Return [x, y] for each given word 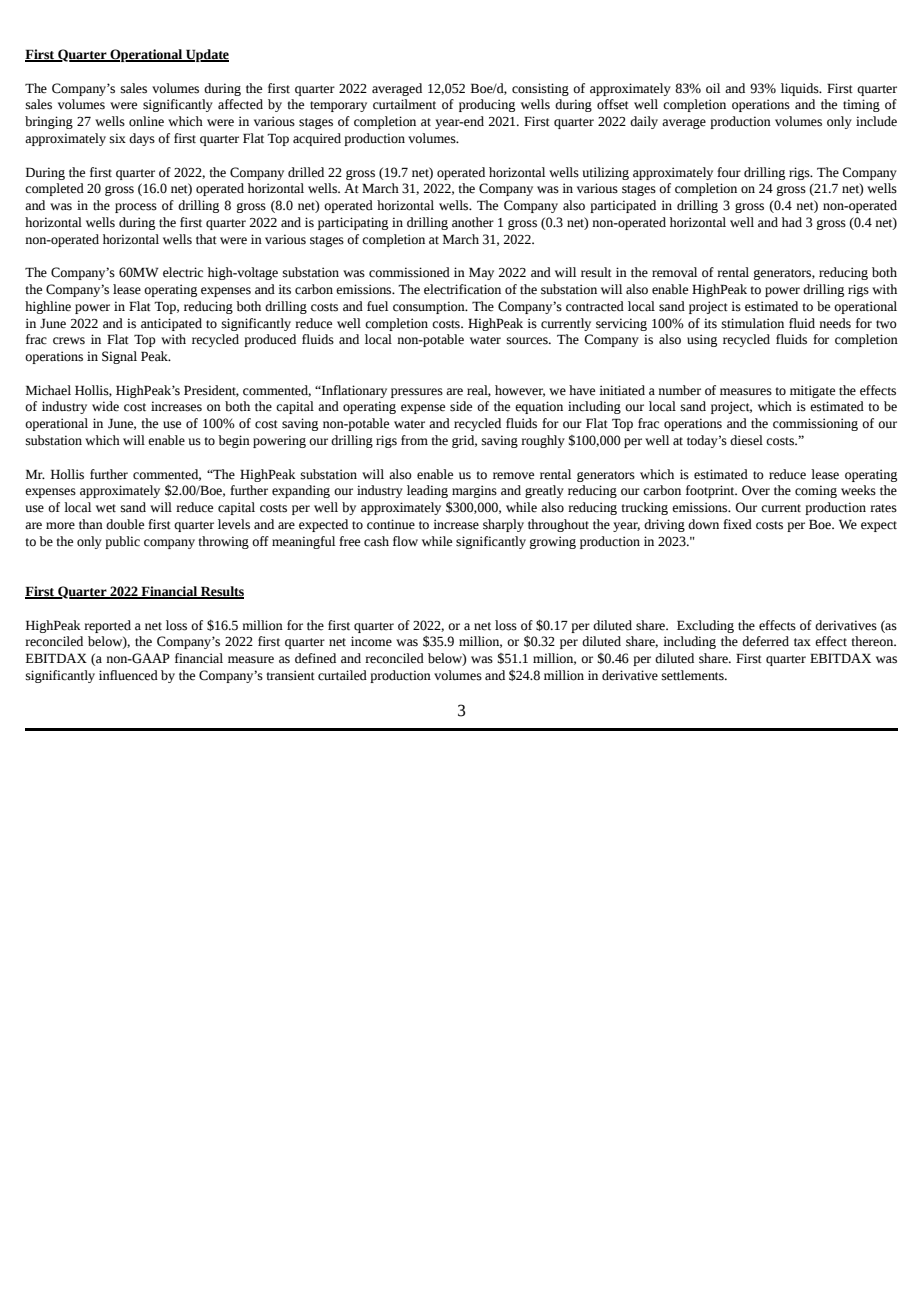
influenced [128, 675]
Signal [119, 357]
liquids [801, 89]
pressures [417, 393]
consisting [540, 89]
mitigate [812, 391]
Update [206, 55]
